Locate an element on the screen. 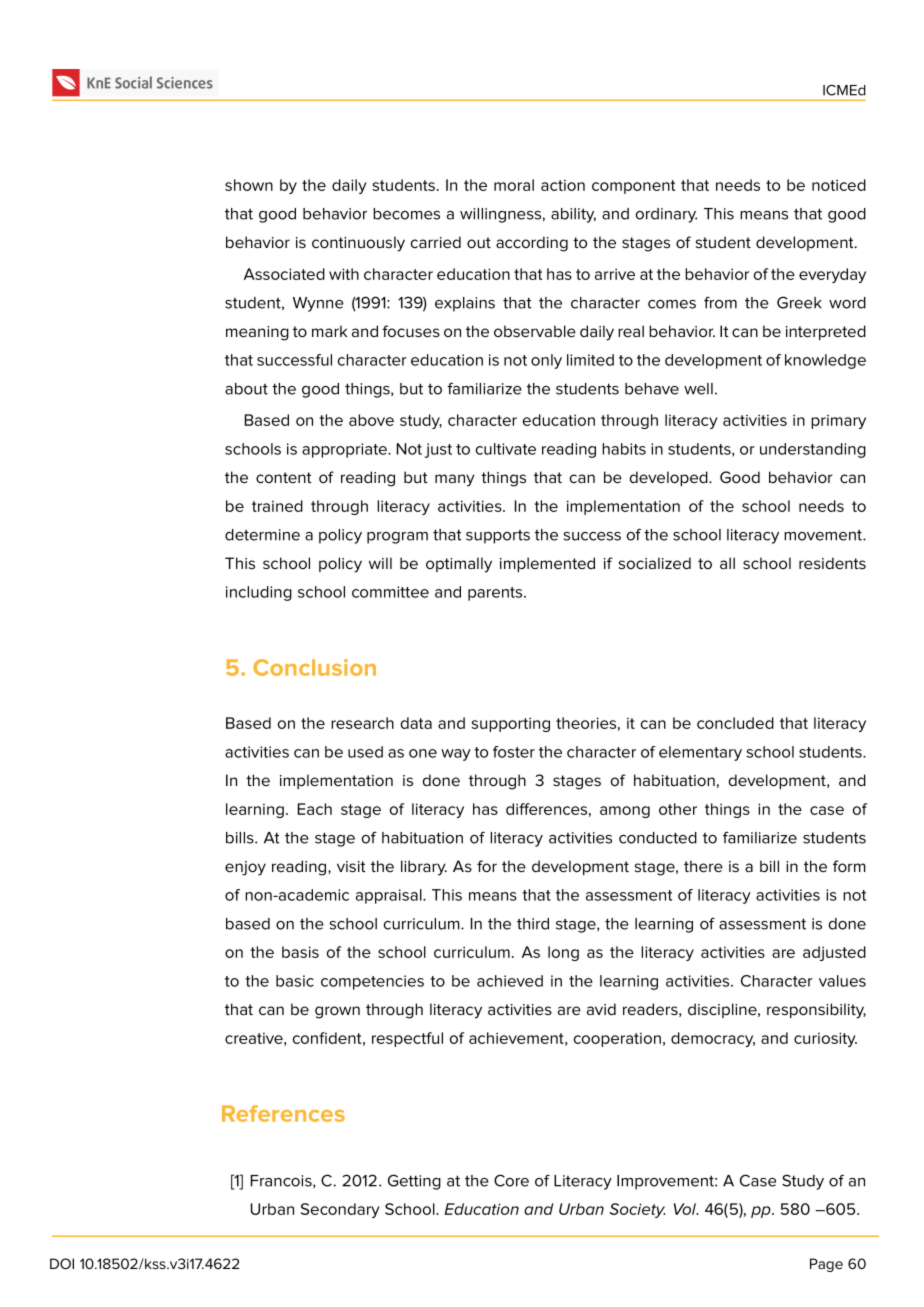 This screenshot has width=924, height=1307. enjoy is located at coordinates (245, 868).
